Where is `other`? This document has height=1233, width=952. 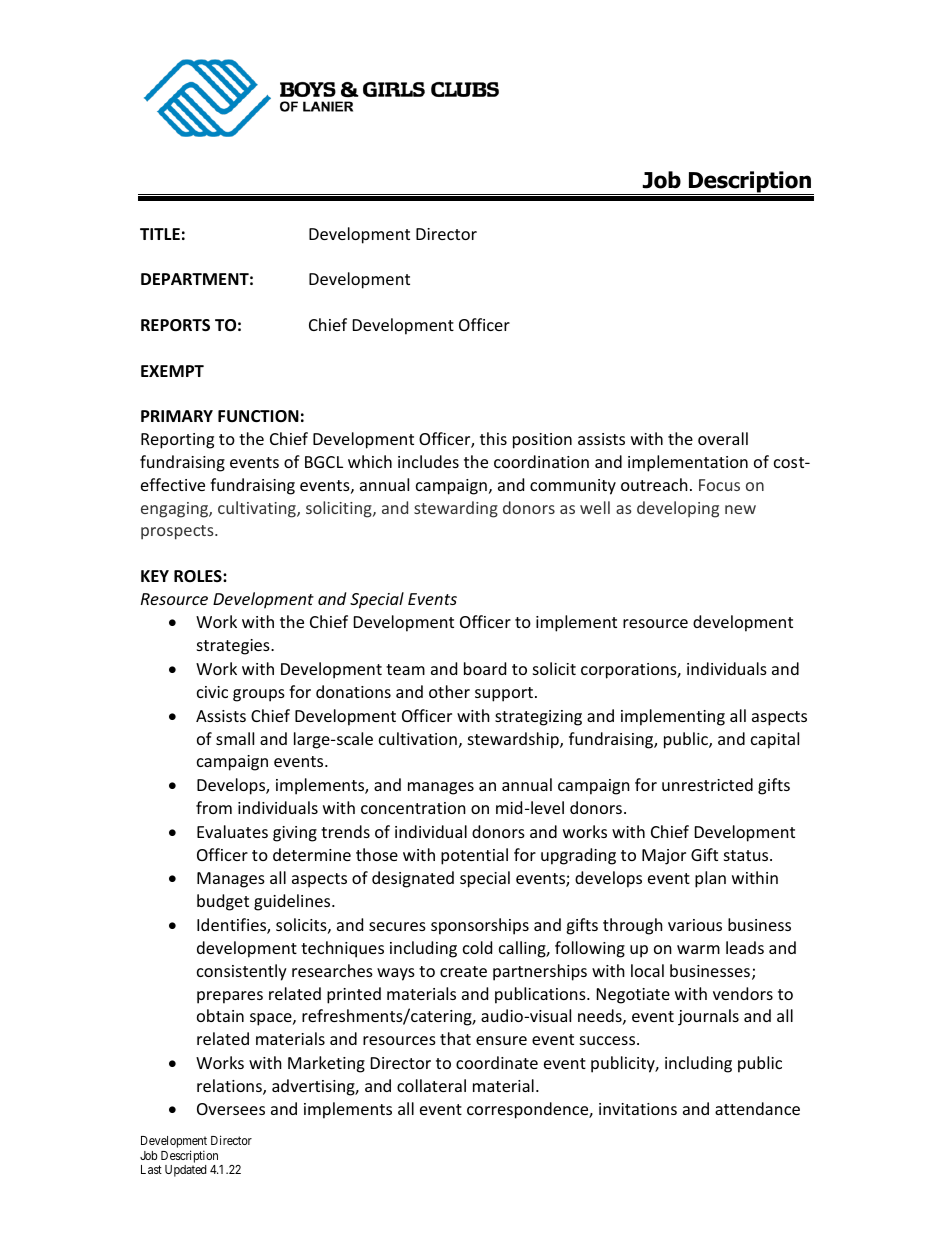
other is located at coordinates (449, 691).
